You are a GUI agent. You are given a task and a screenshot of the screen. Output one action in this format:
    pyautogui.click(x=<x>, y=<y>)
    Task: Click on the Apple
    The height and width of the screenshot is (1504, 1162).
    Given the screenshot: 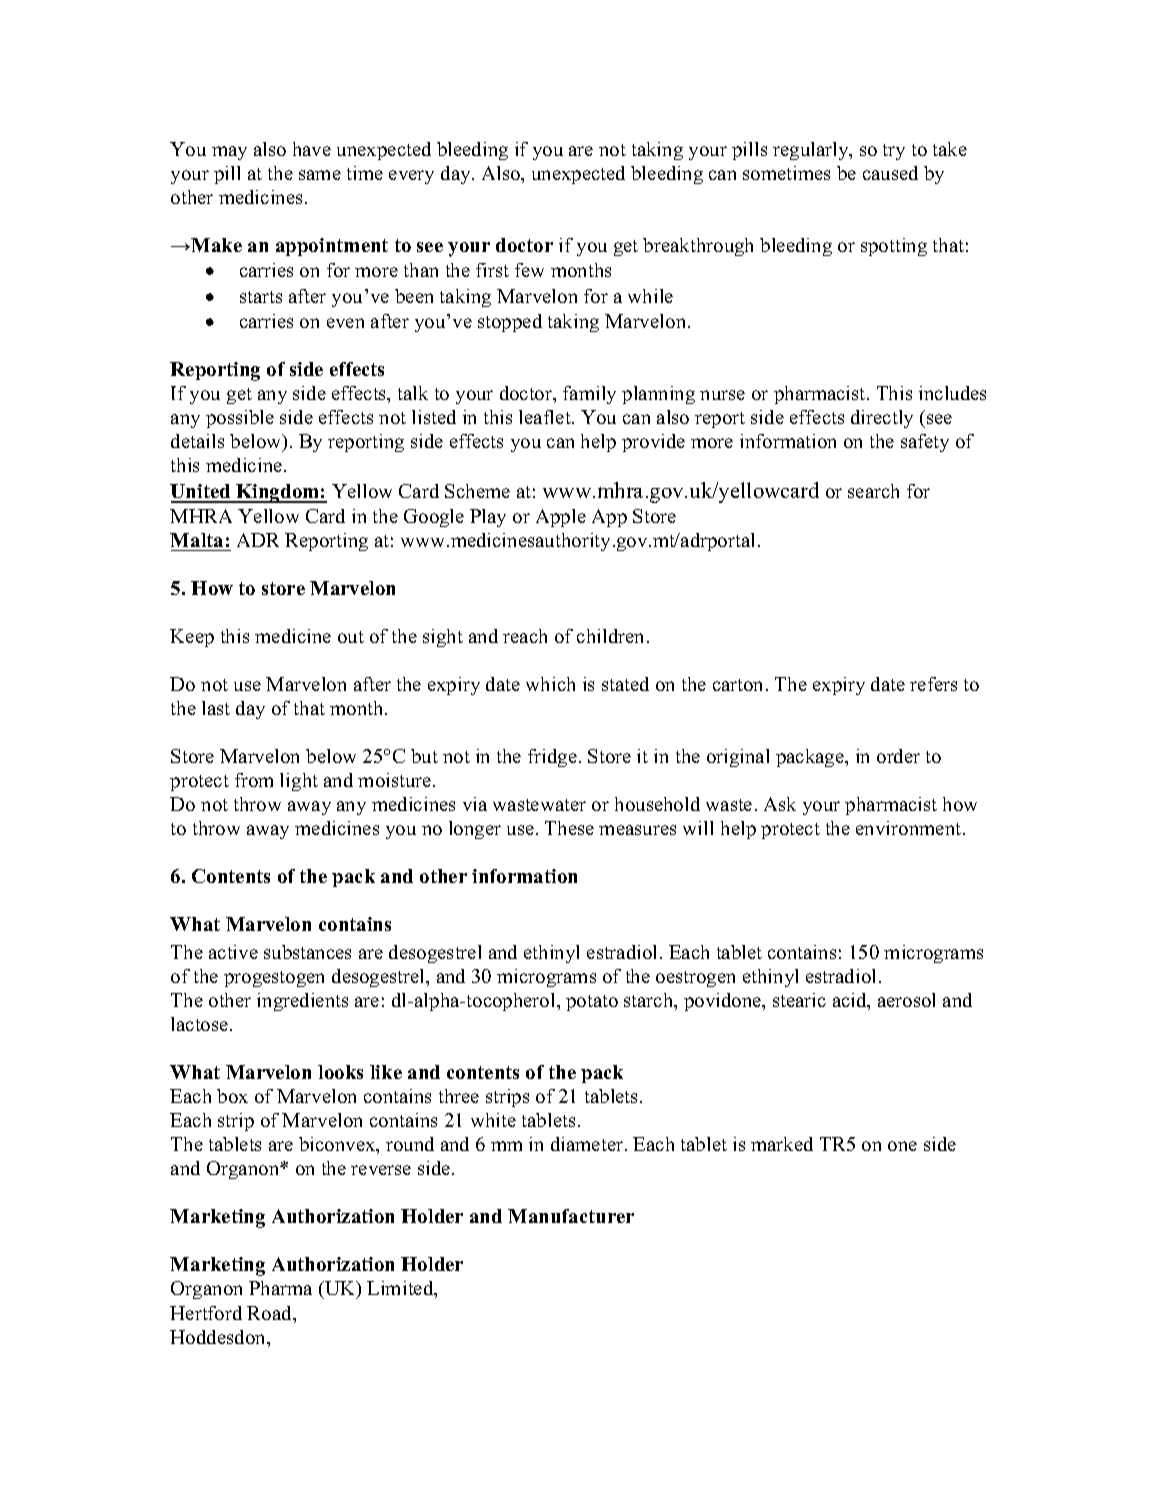 What is the action you would take?
    pyautogui.click(x=561, y=518)
